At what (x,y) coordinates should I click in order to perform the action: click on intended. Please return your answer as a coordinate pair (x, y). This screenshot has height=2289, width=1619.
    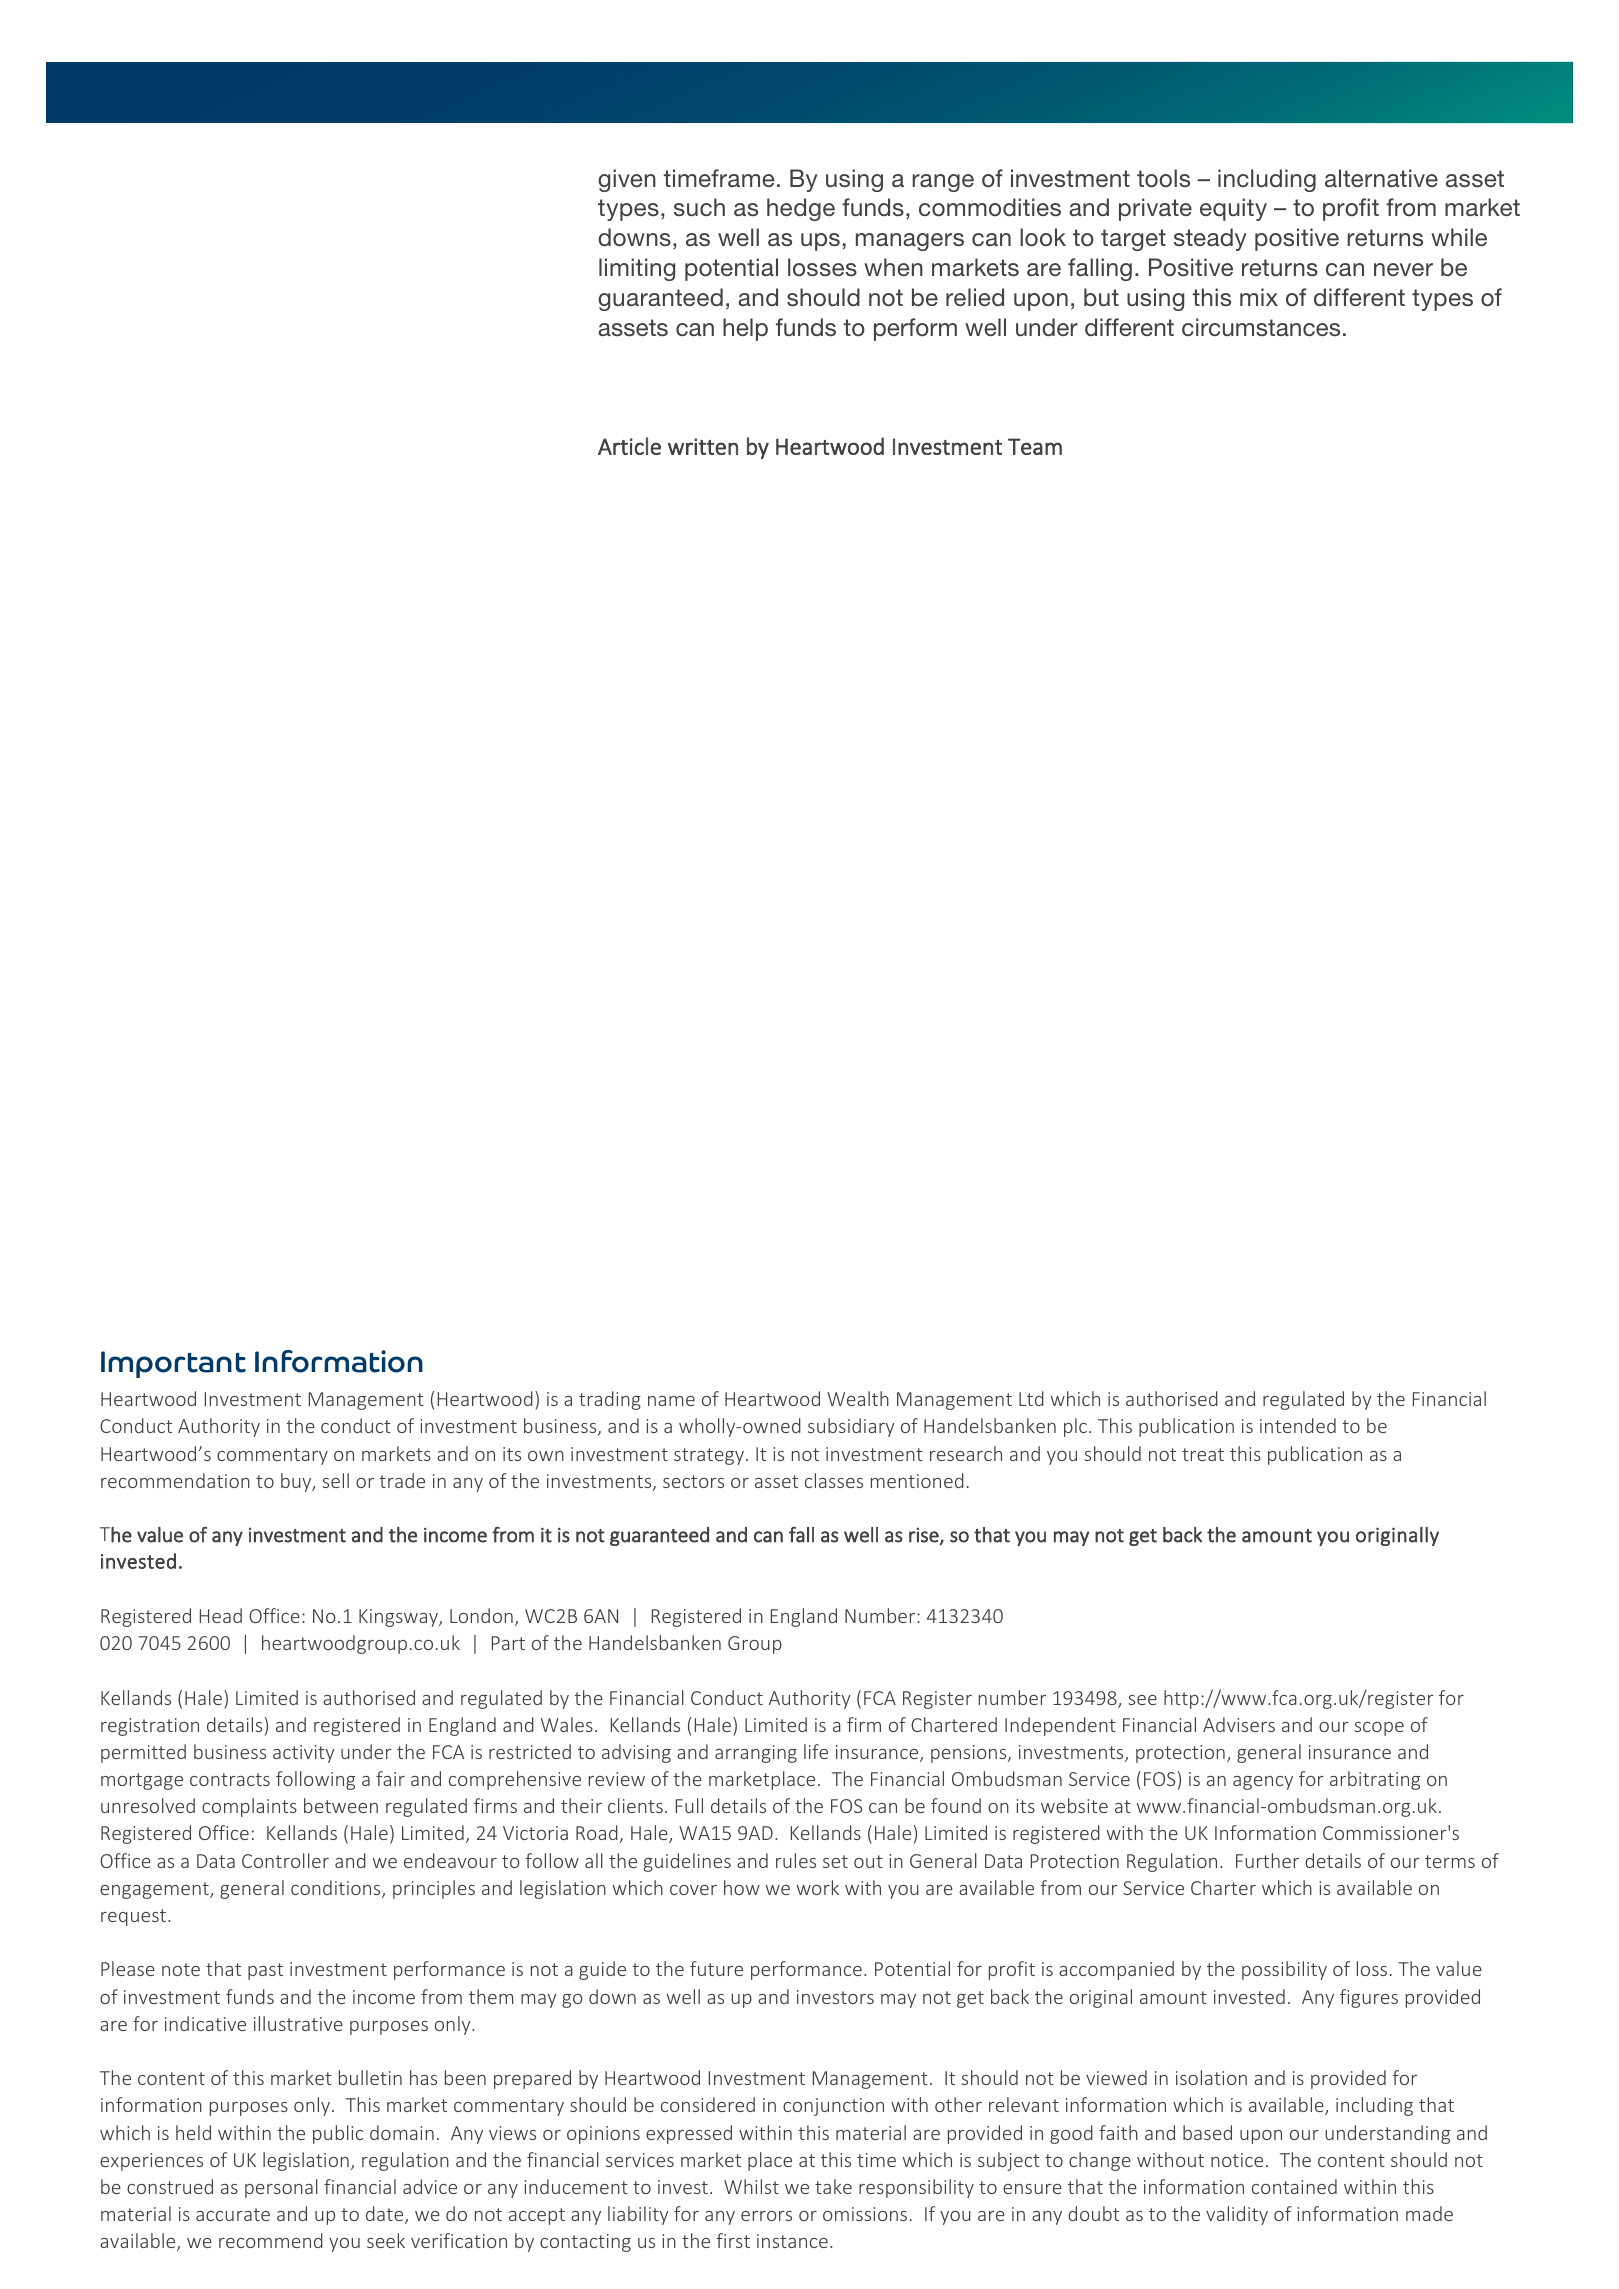
    Looking at the image, I should click on (1298, 1425).
